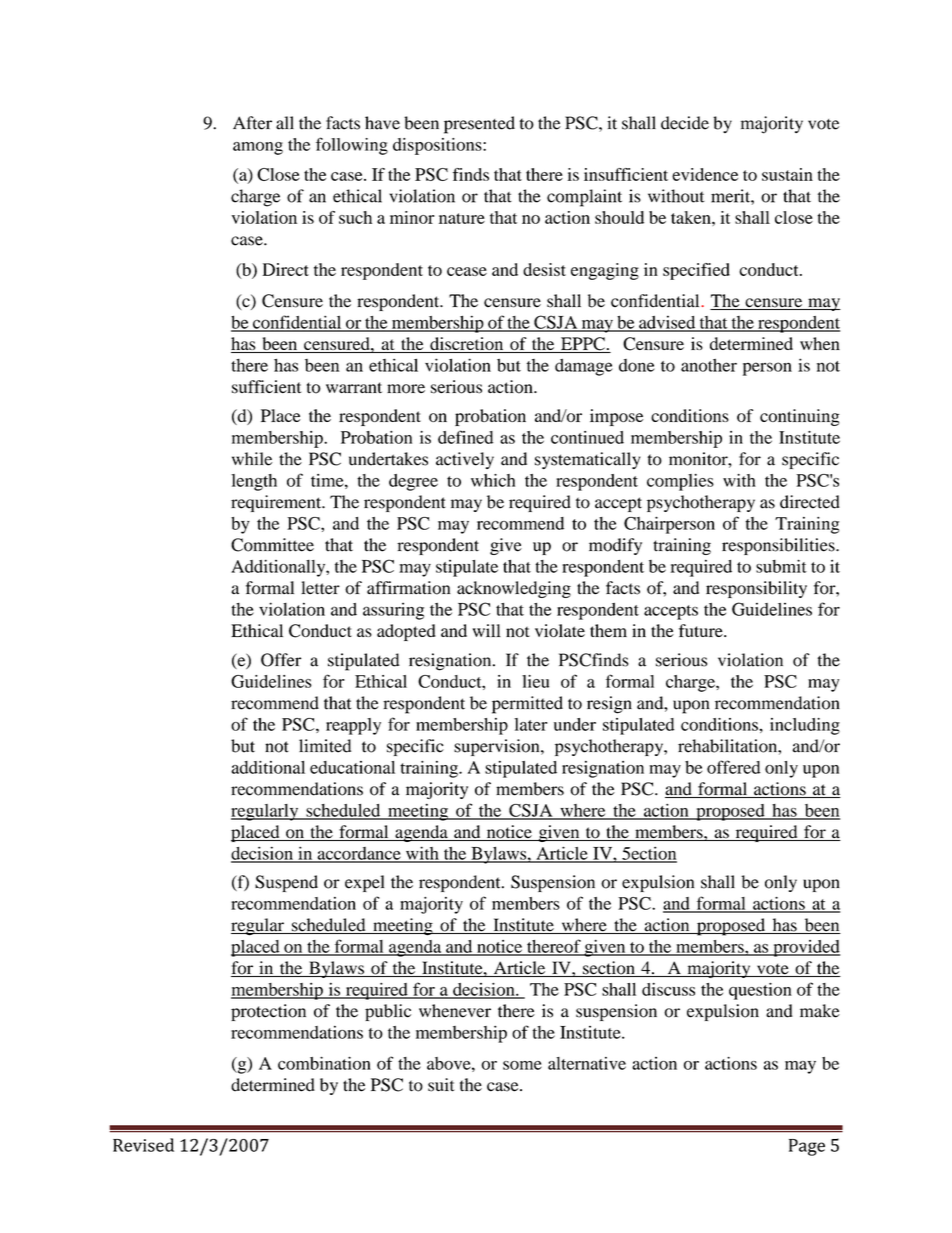 The height and width of the screenshot is (1233, 952). What do you see at coordinates (258, 148) in the screenshot?
I see `among` at bounding box center [258, 148].
